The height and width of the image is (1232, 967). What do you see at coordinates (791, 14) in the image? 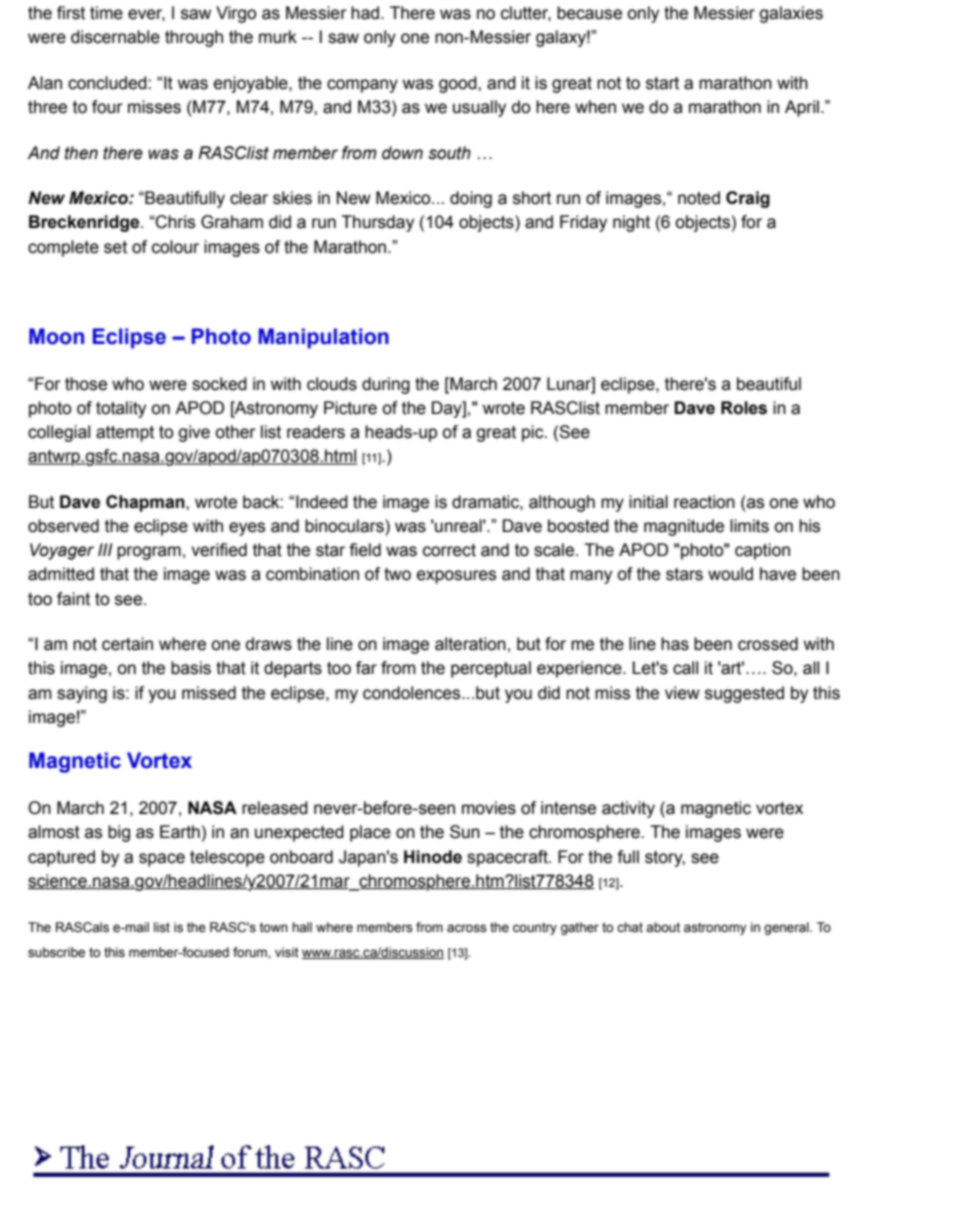
I see `galaxies` at bounding box center [791, 14].
